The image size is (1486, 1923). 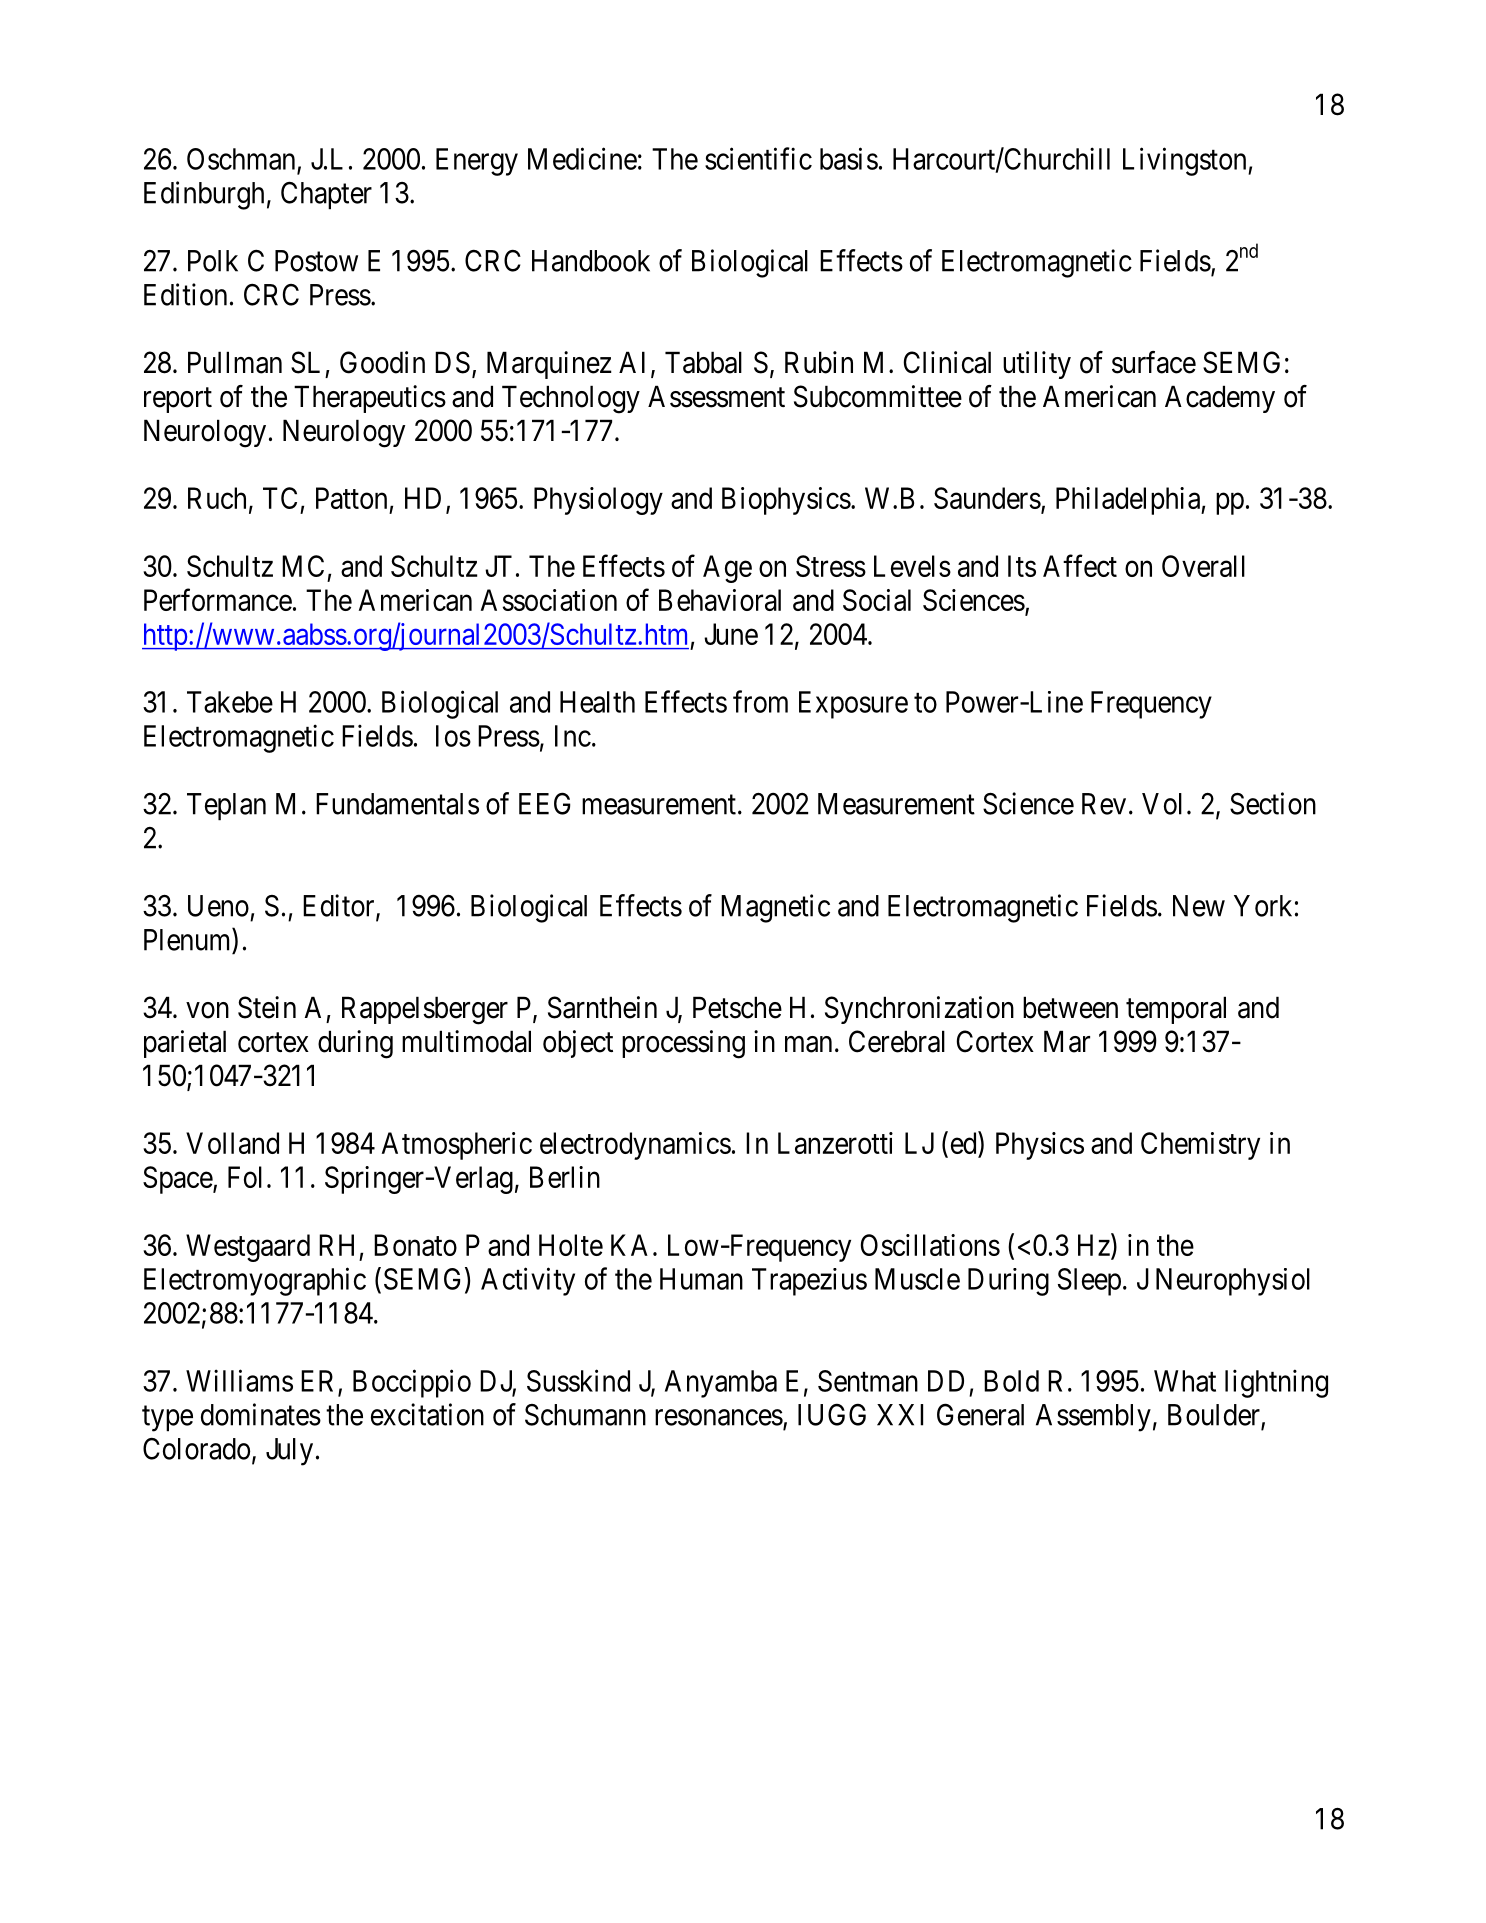 What do you see at coordinates (1186, 161) in the screenshot?
I see `Livingston` at bounding box center [1186, 161].
